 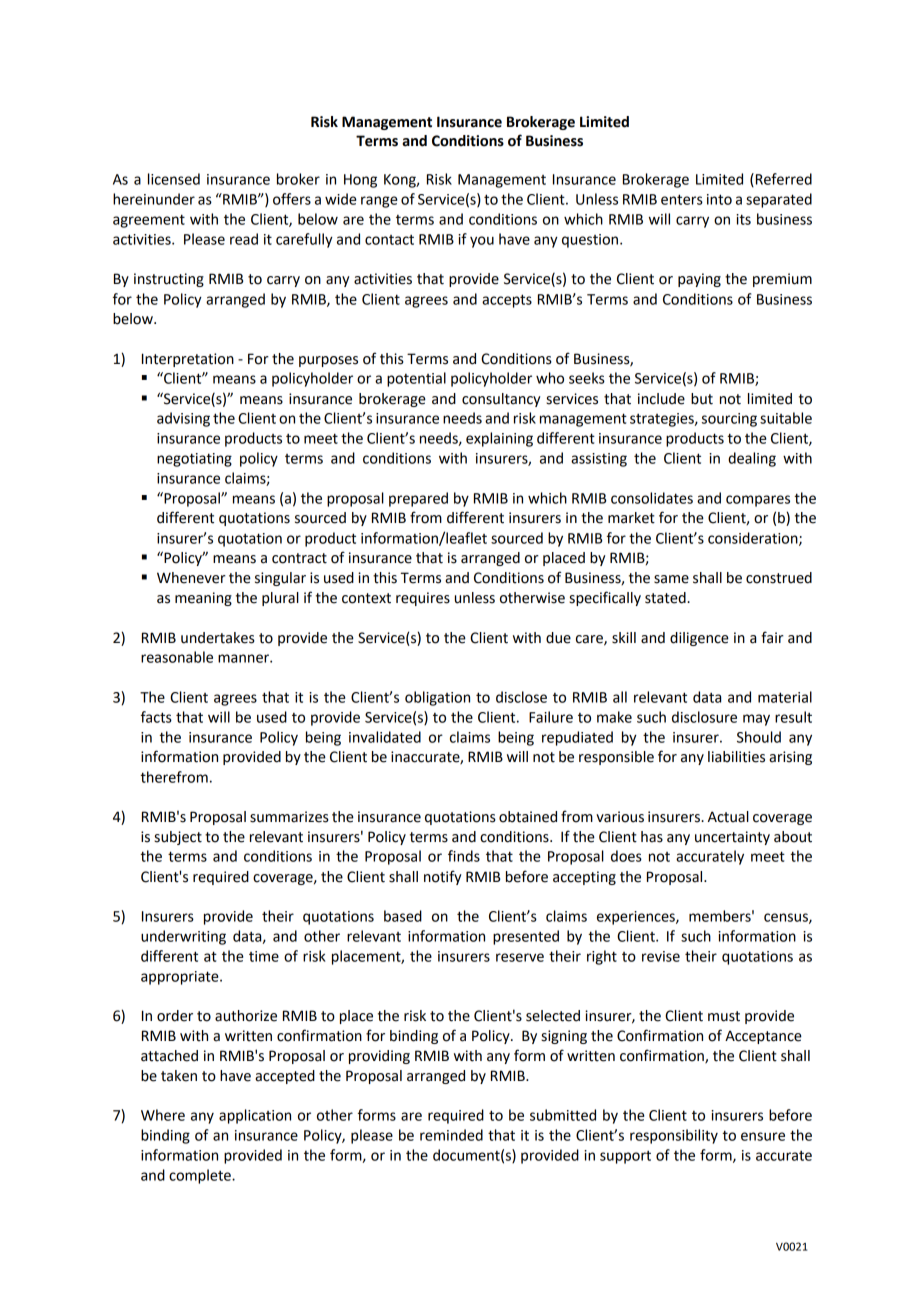 What do you see at coordinates (183, 937) in the page?
I see `underwriting` at bounding box center [183, 937].
